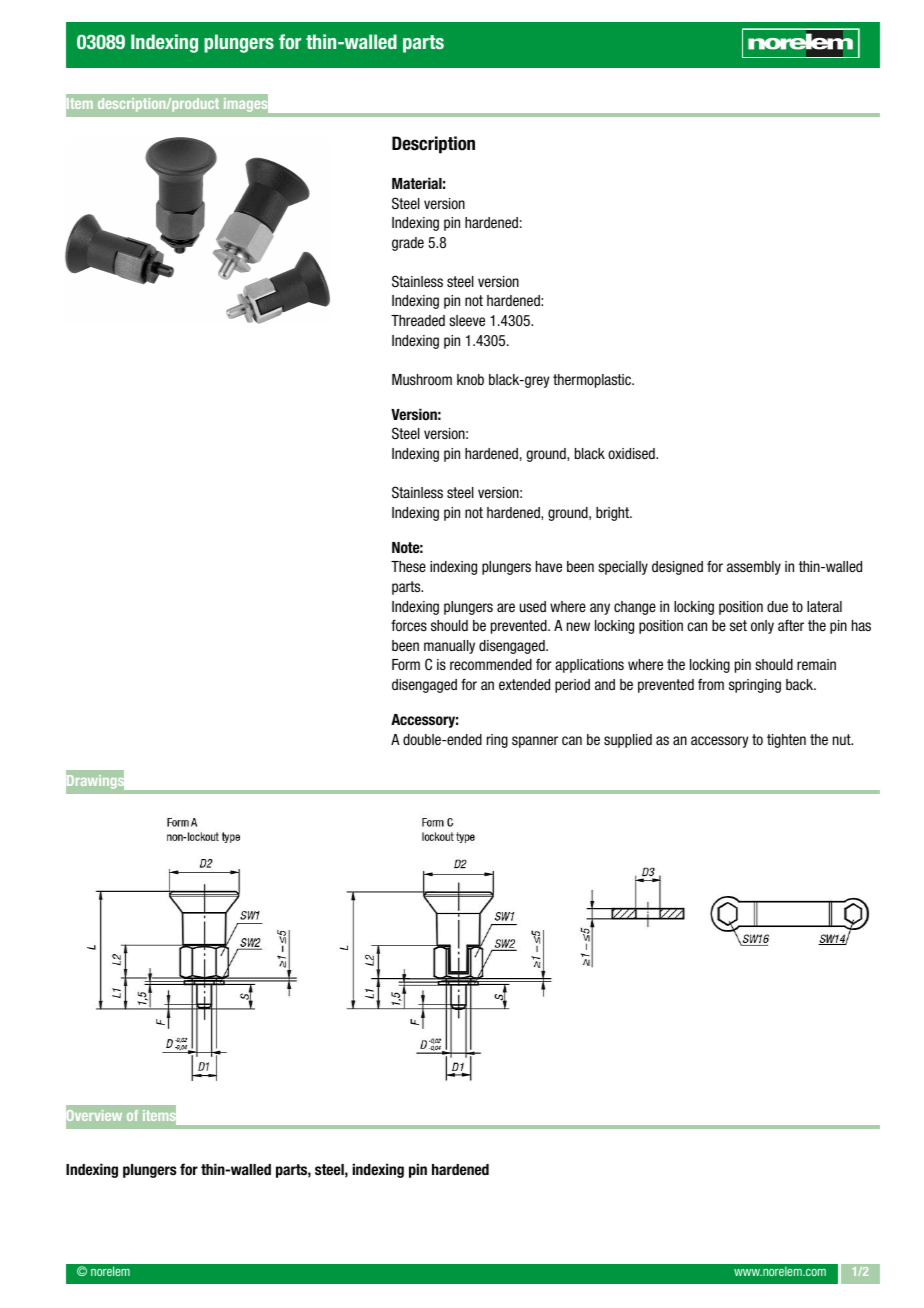  Describe the element at coordinates (535, 742) in the document. I see `spanner` at that location.
